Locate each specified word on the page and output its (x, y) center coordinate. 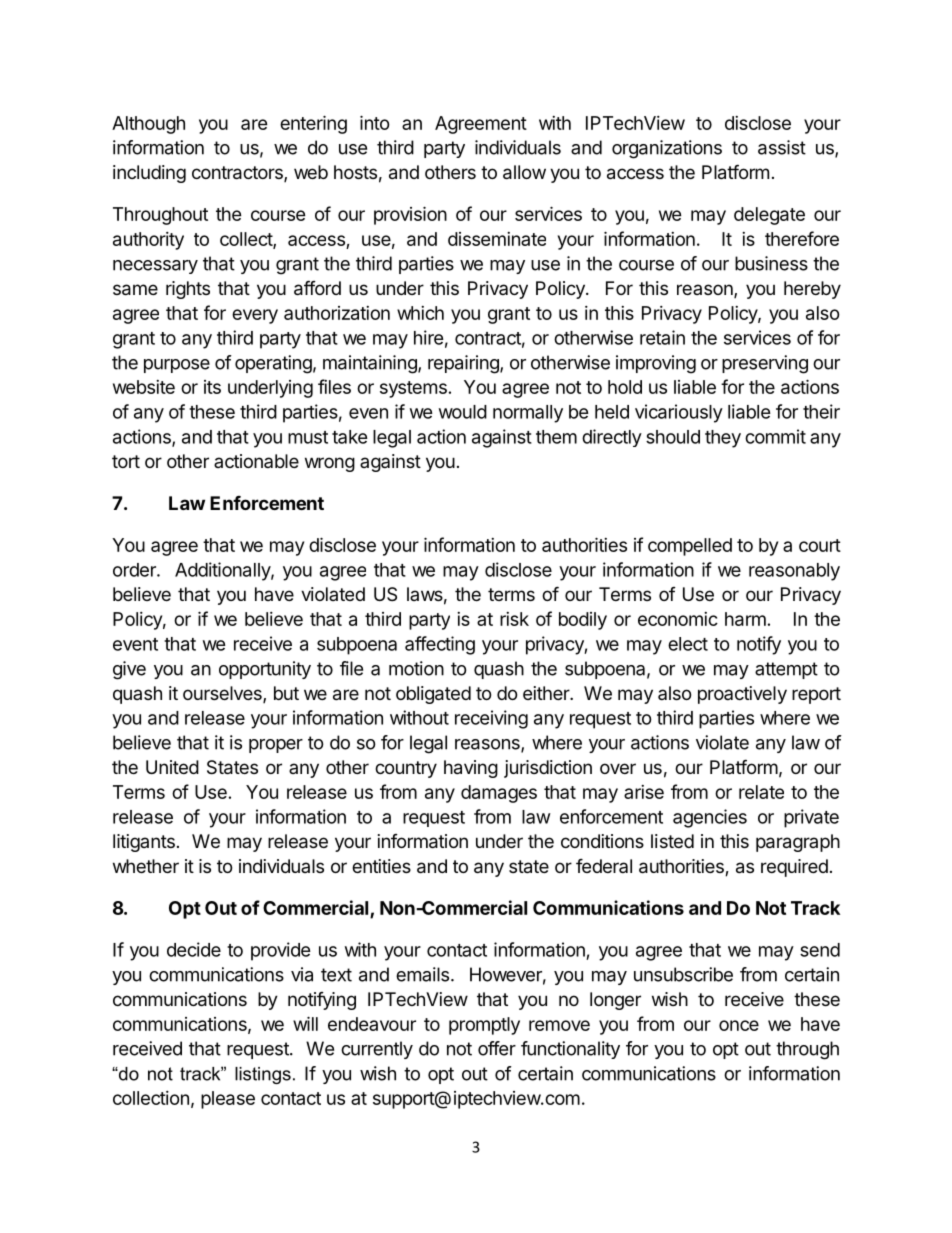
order (135, 570)
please (228, 1100)
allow (524, 172)
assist (782, 147)
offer (497, 1048)
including (149, 174)
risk (514, 619)
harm (745, 619)
